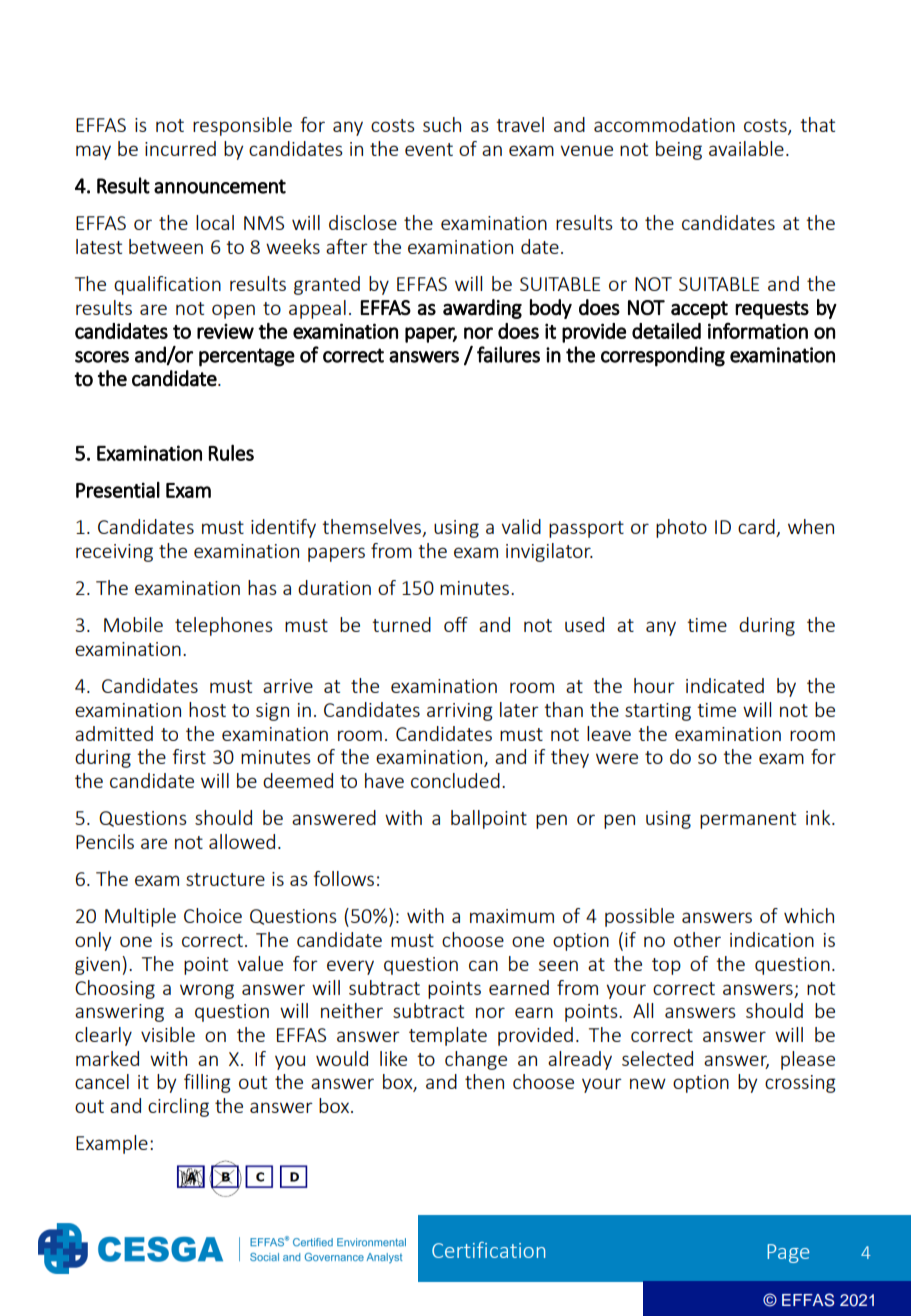 This screenshot has width=911, height=1316. I want to click on Page, so click(788, 1253).
